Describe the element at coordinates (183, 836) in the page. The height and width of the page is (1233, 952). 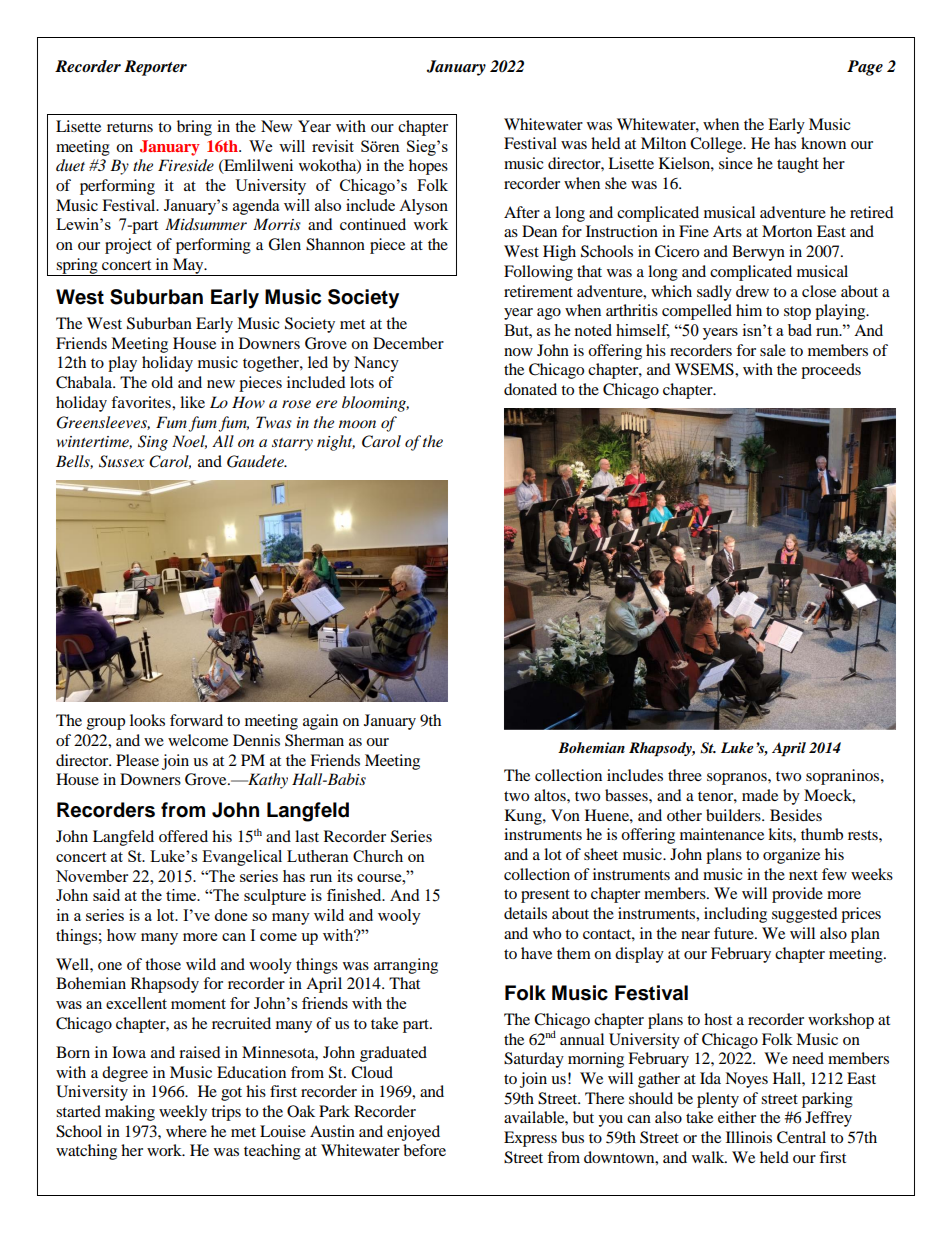
I see `offered` at that location.
